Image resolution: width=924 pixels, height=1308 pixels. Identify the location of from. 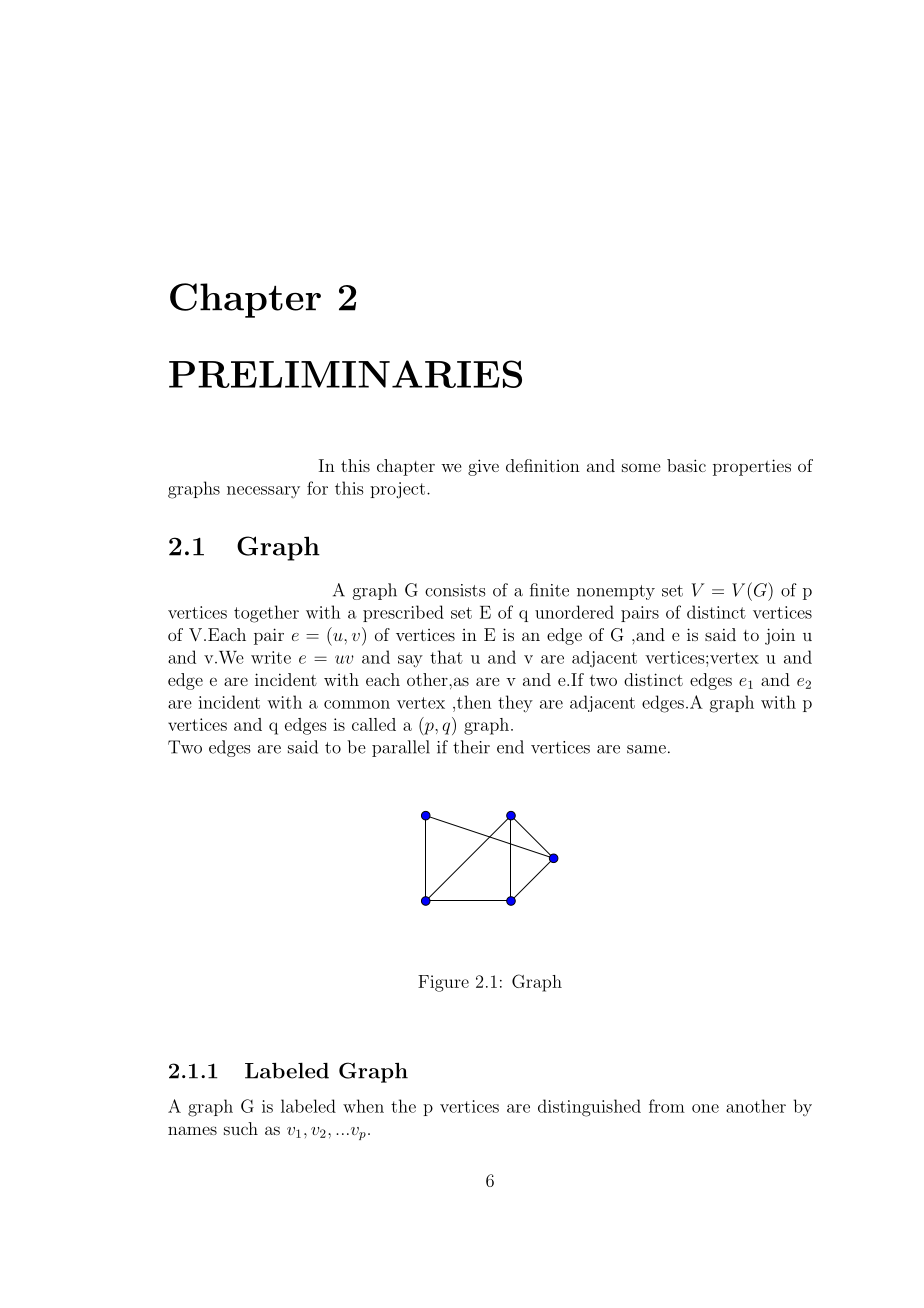
(667, 1106).
